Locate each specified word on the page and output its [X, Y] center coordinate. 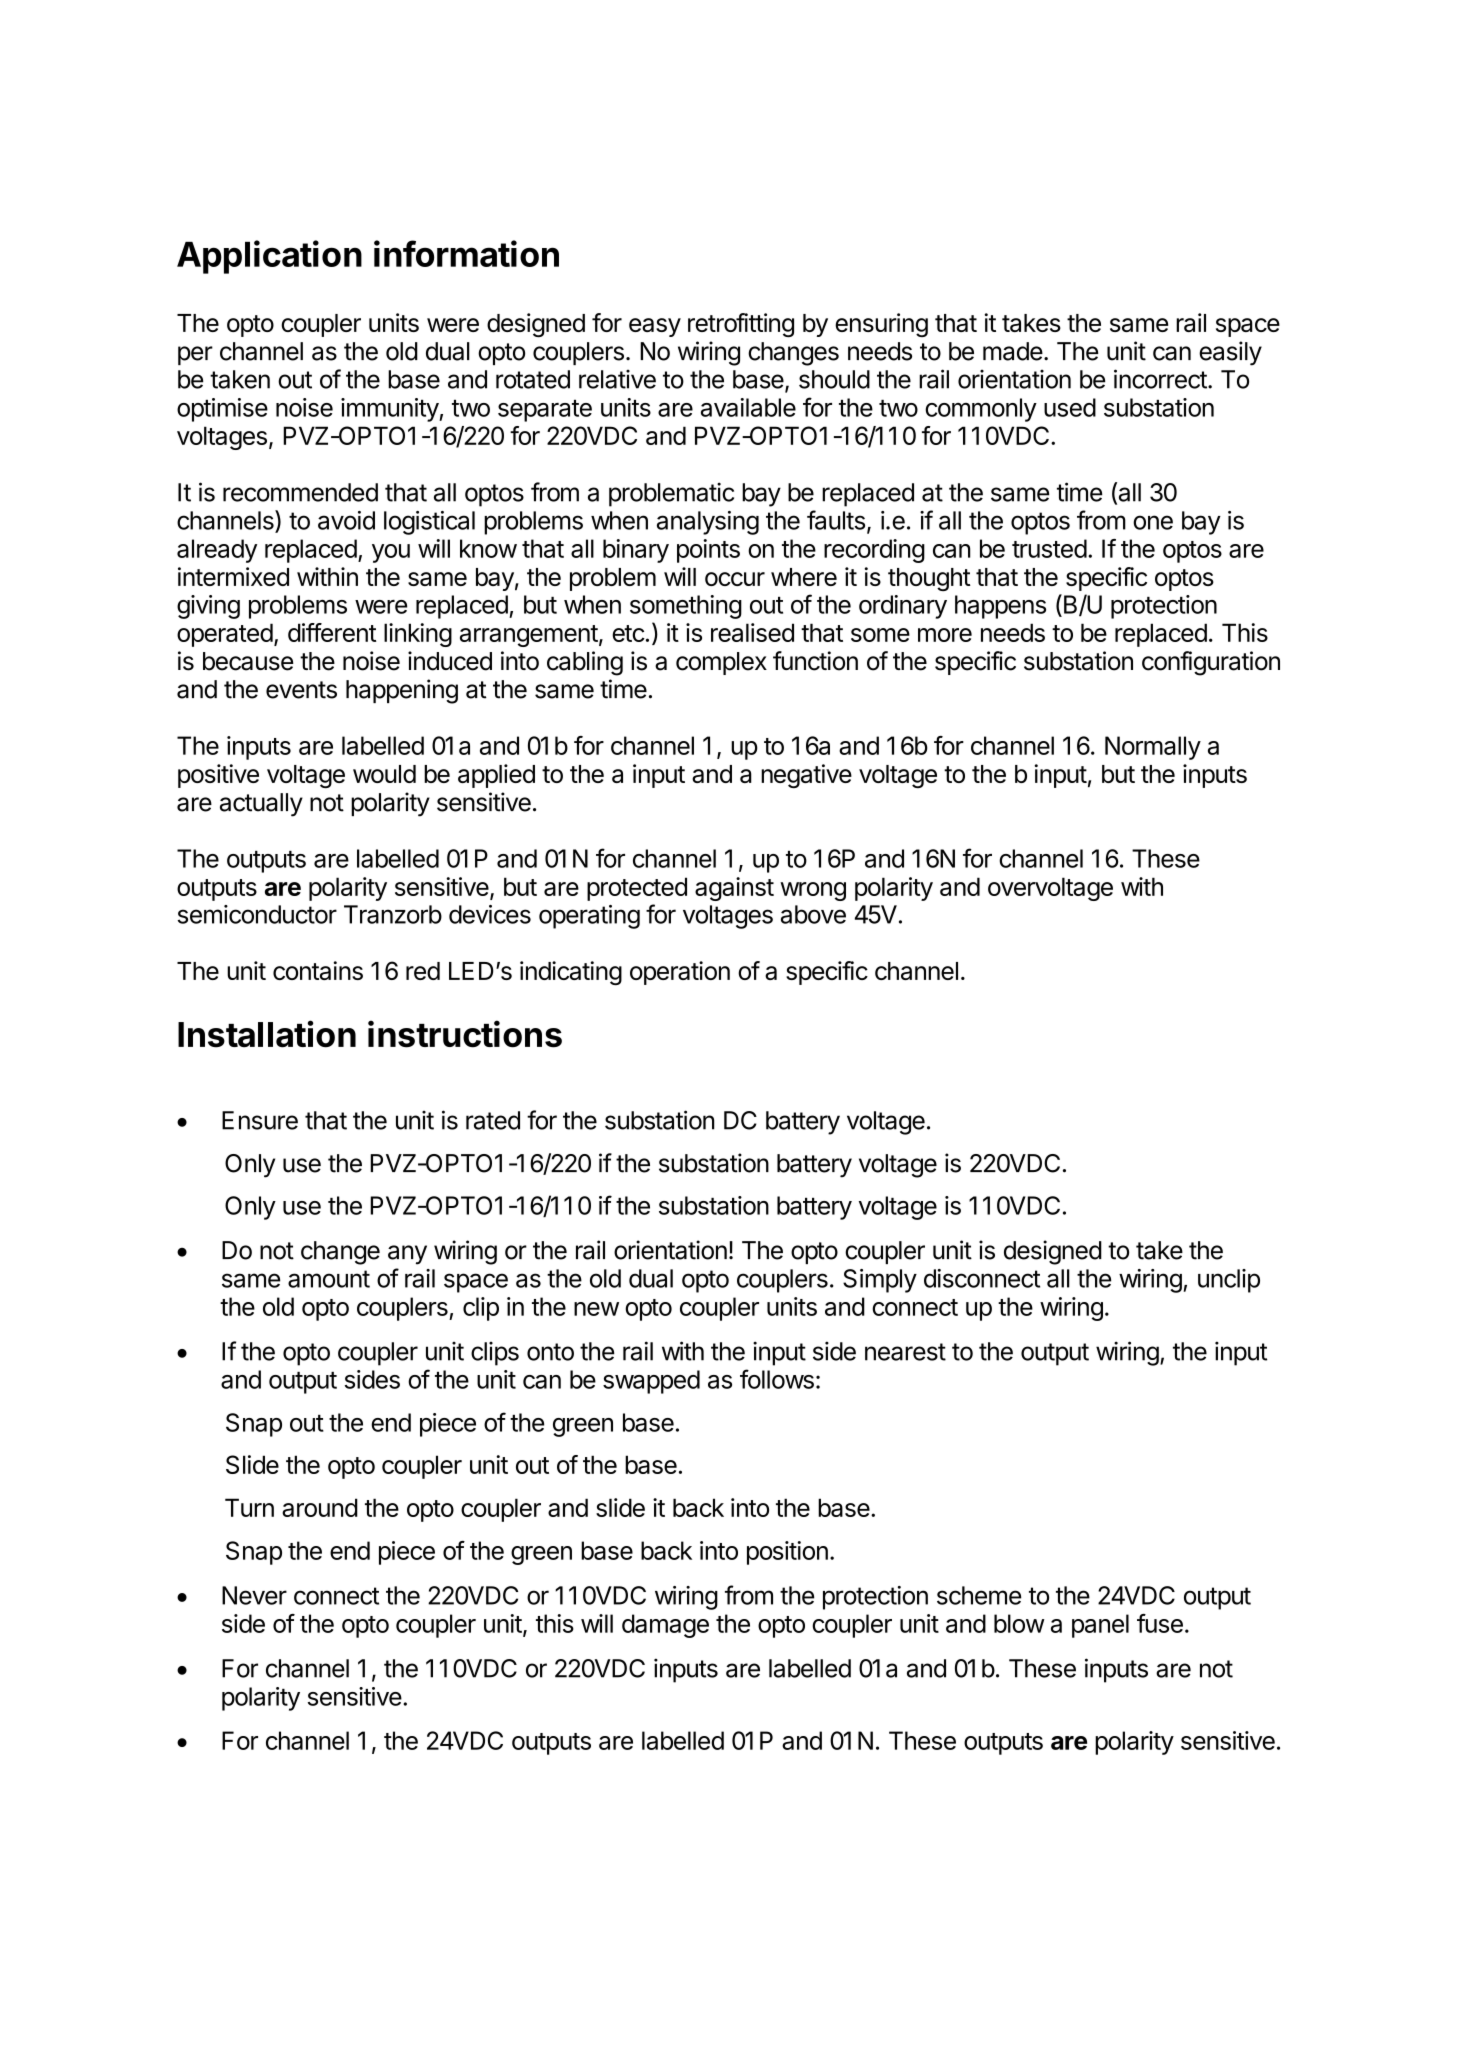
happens [1000, 607]
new [596, 1309]
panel [1100, 1626]
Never [254, 1595]
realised [752, 632]
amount [329, 1279]
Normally [1153, 748]
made [1013, 351]
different [332, 632]
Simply [880, 1281]
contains [318, 970]
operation [680, 973]
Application [269, 257]
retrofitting [741, 325]
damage [665, 1626]
